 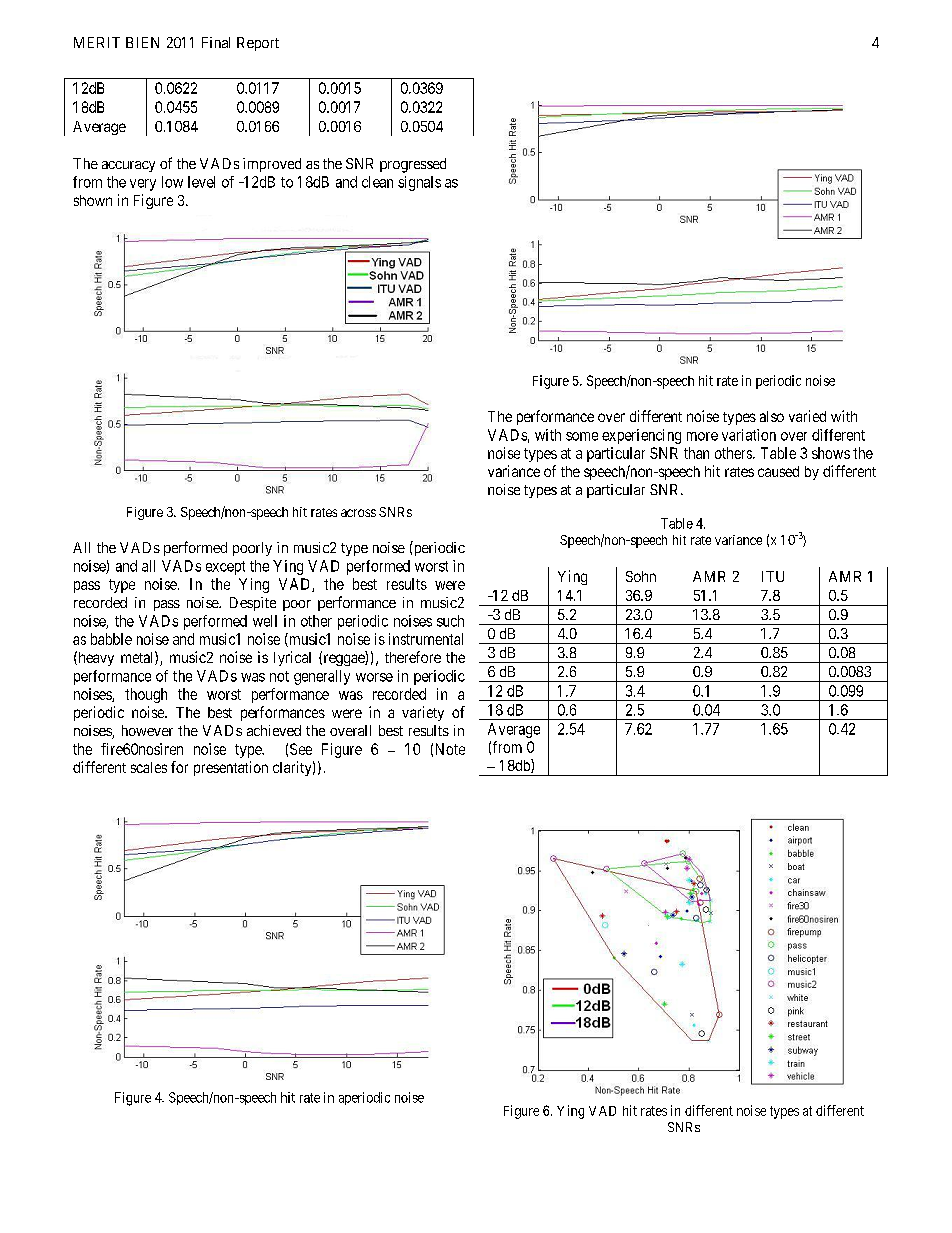 What do you see at coordinates (419, 183) in the screenshot?
I see `signals` at bounding box center [419, 183].
